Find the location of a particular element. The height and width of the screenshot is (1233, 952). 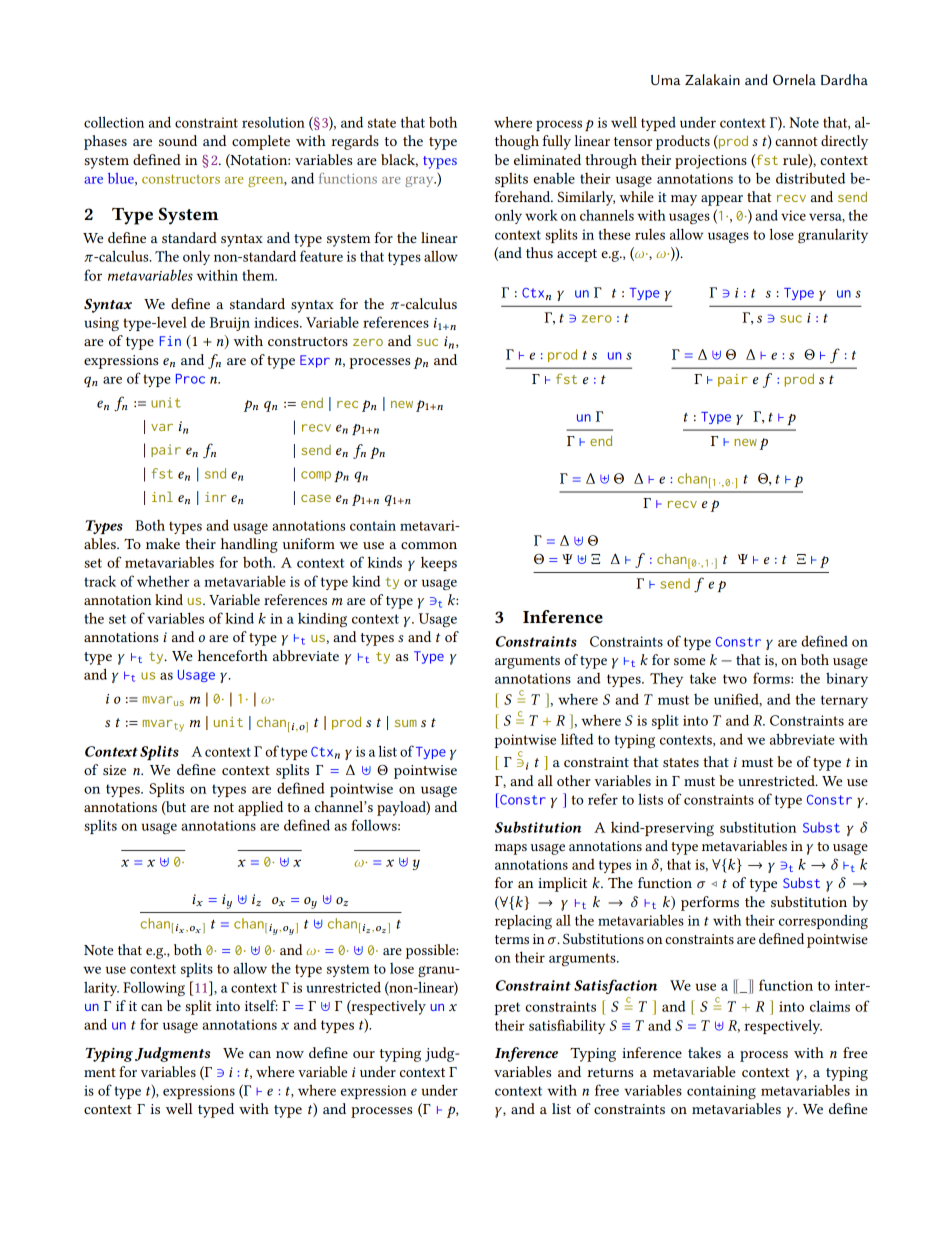

eliminated is located at coordinates (547, 159).
